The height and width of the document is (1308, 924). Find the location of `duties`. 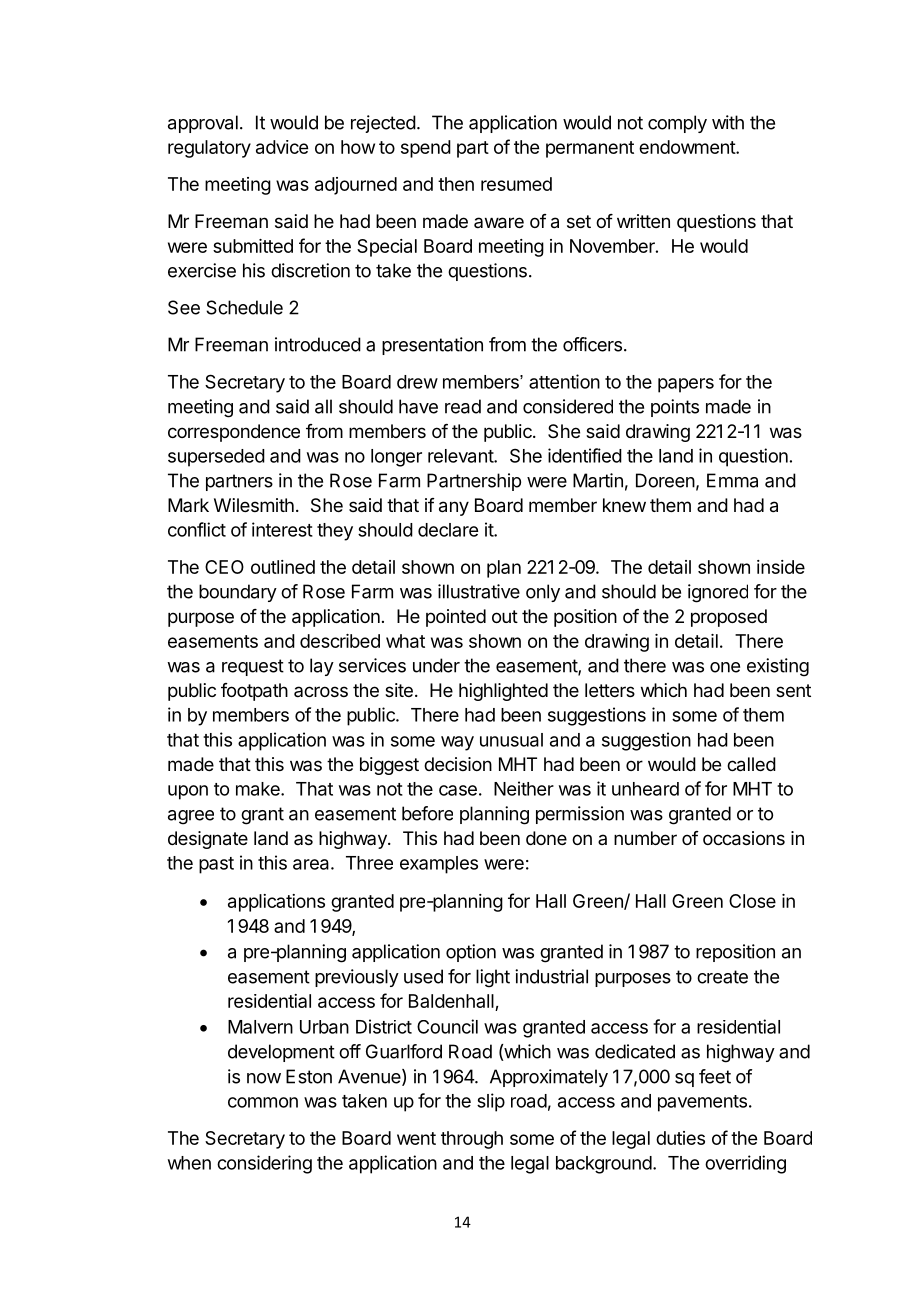

duties is located at coordinates (680, 1138).
